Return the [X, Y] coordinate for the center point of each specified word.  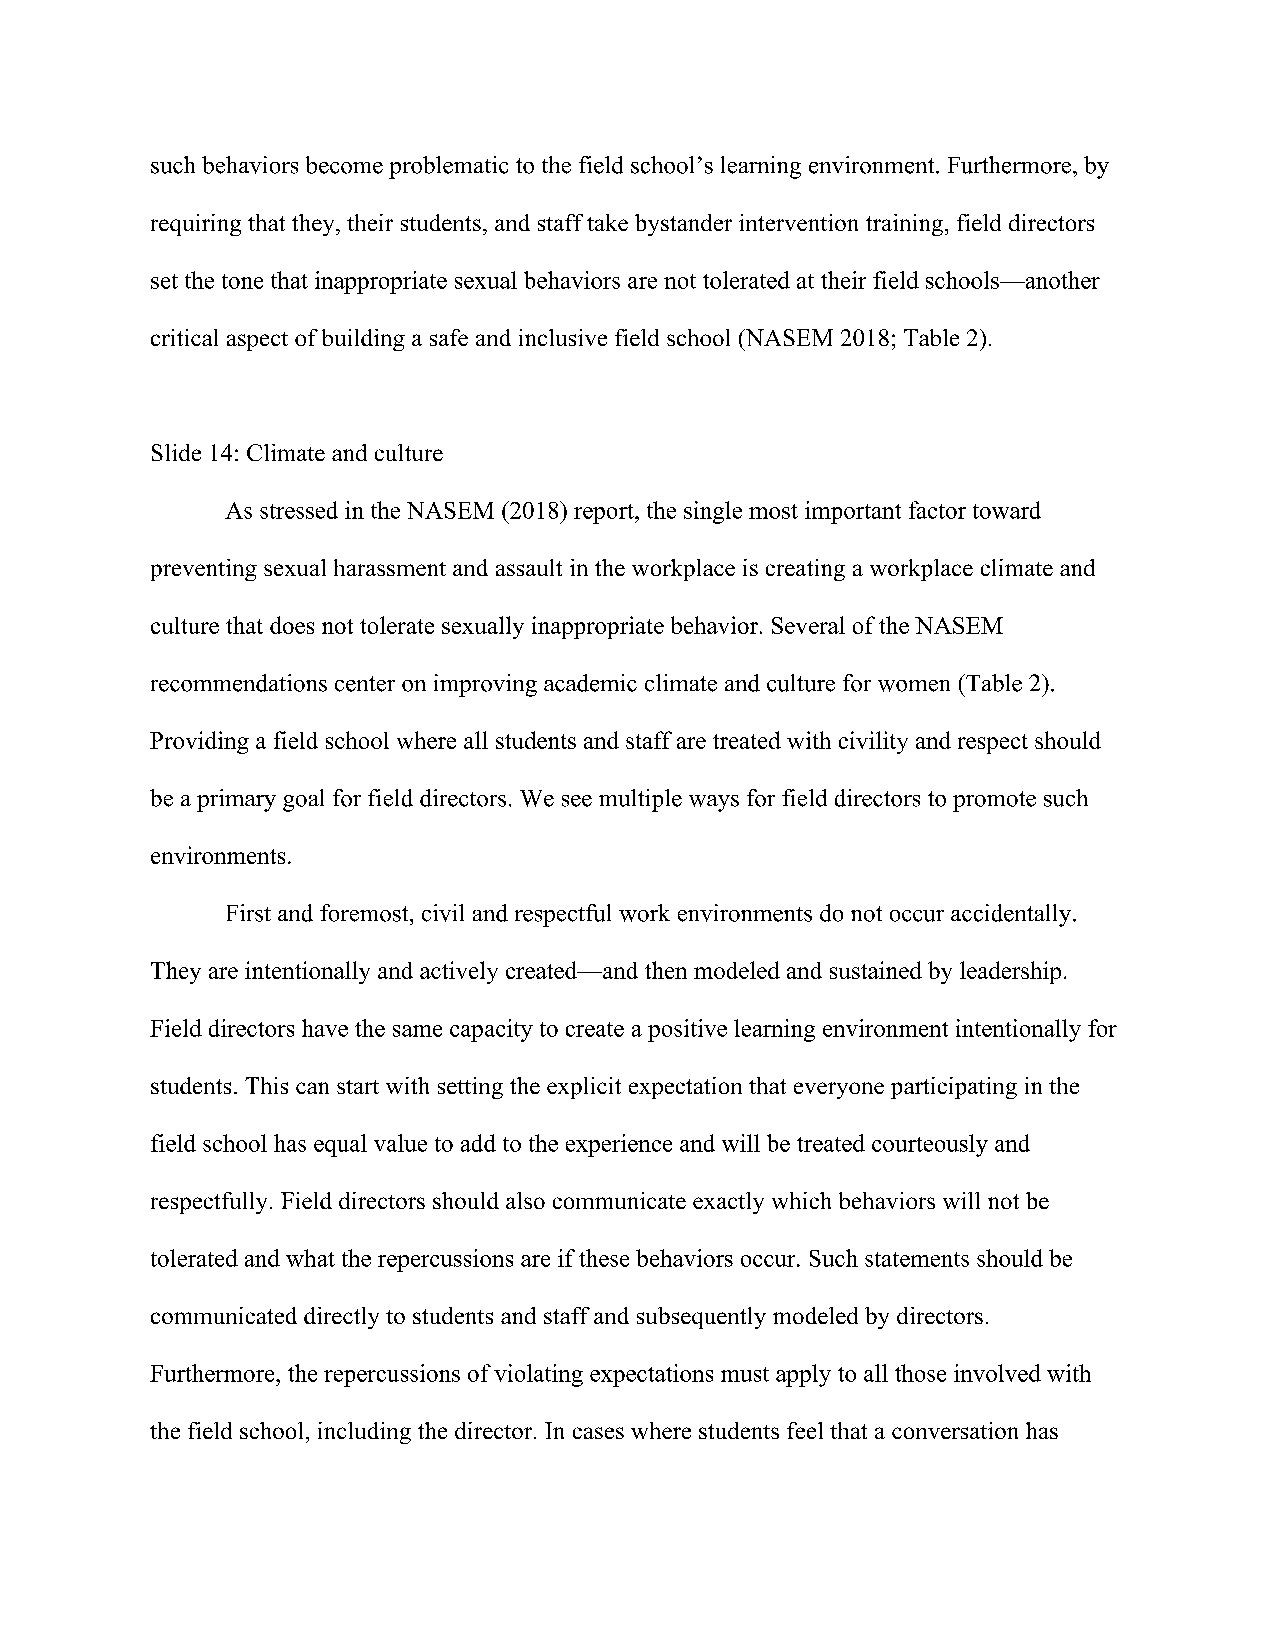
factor [937, 510]
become [344, 165]
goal [303, 800]
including [364, 1433]
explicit [584, 1088]
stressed [299, 510]
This [266, 1085]
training [906, 225]
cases [598, 1433]
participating [954, 1088]
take [607, 222]
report [605, 514]
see [577, 801]
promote [994, 801]
